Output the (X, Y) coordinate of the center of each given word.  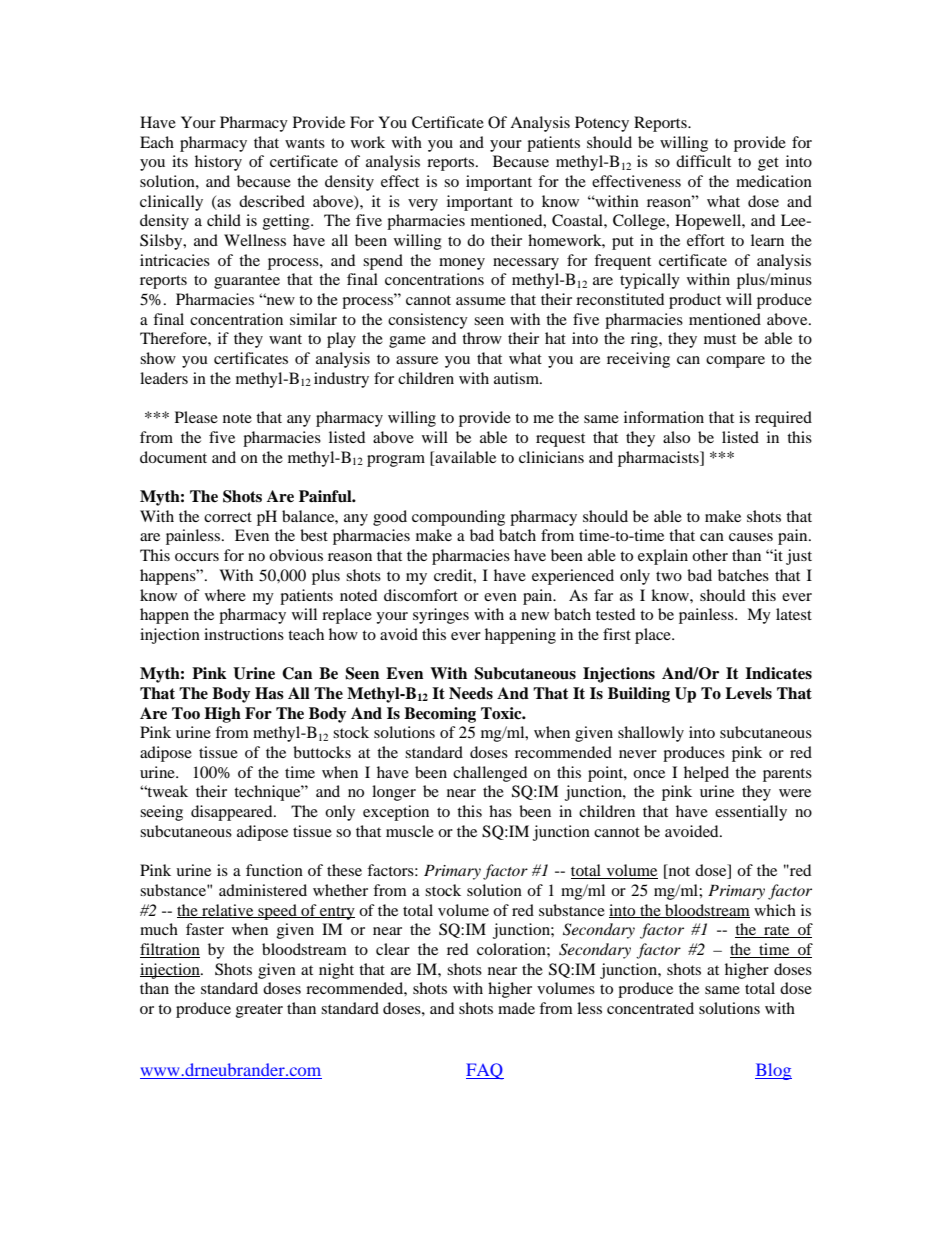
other (710, 555)
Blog (773, 1071)
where (225, 595)
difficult (703, 161)
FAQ (485, 1071)
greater (259, 1011)
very (423, 205)
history (218, 163)
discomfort (421, 595)
